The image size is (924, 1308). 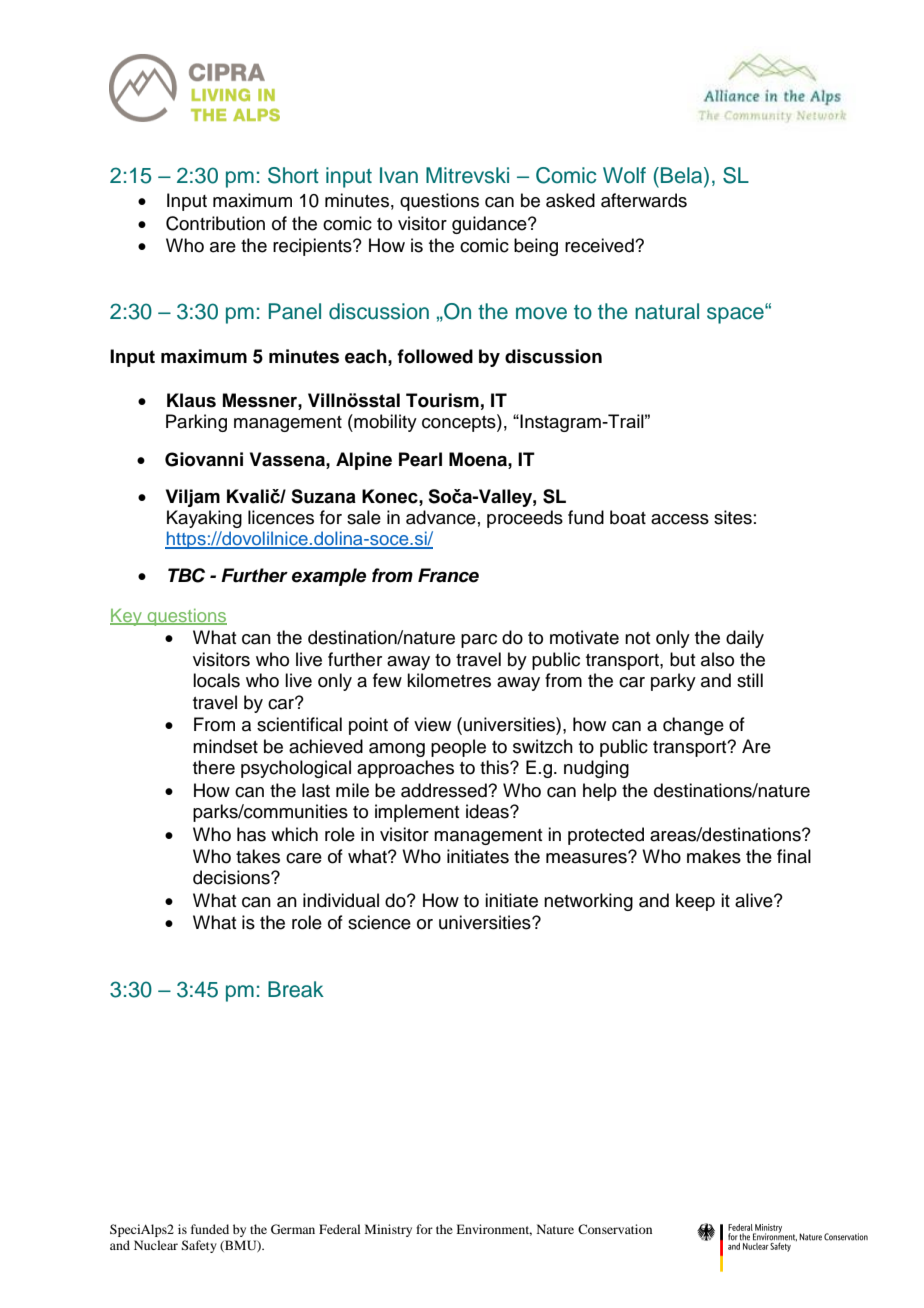 What do you see at coordinates (695, 902) in the document?
I see `keep` at bounding box center [695, 902].
